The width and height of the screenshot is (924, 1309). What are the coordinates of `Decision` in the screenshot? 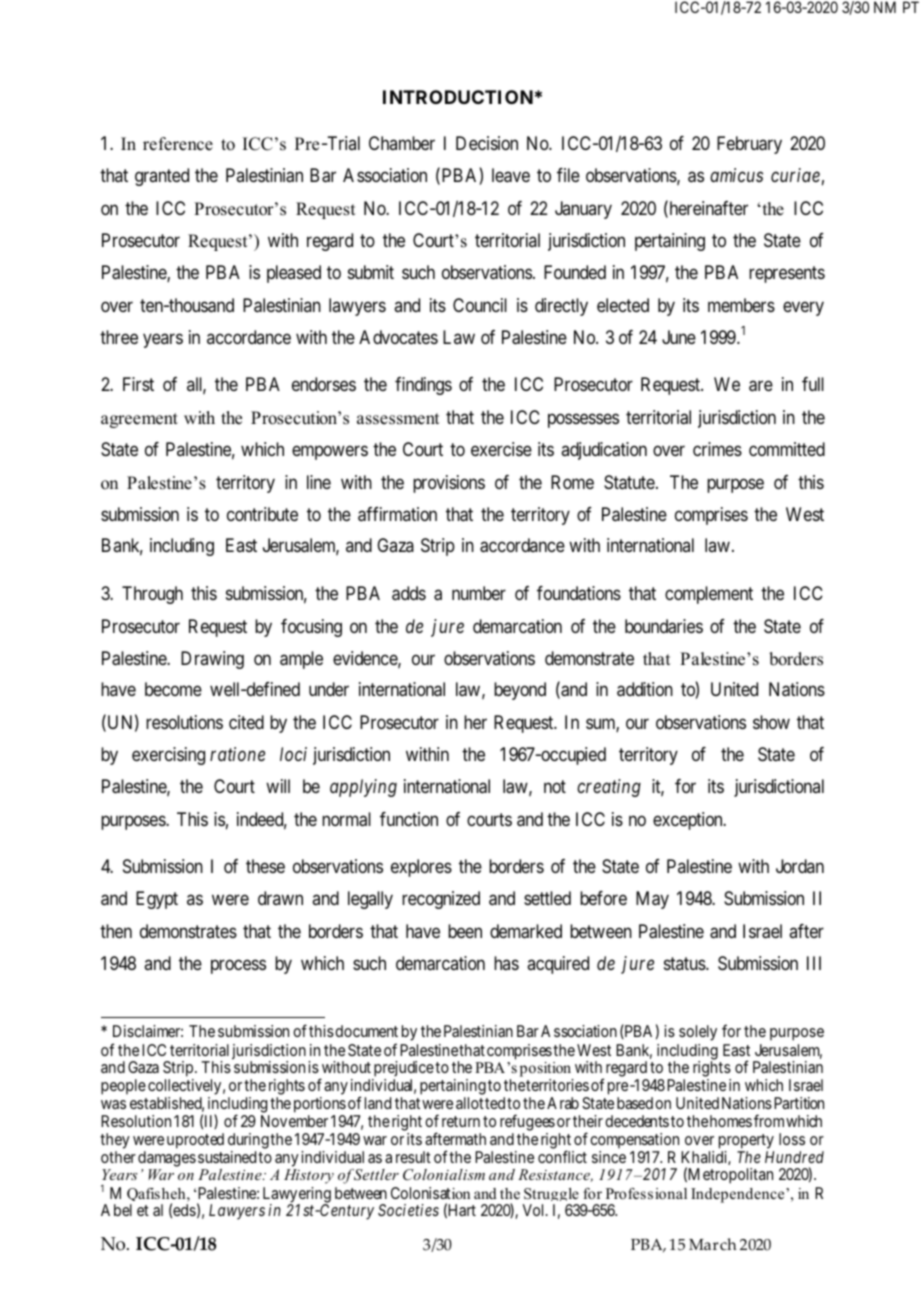 It's located at (487, 143).
